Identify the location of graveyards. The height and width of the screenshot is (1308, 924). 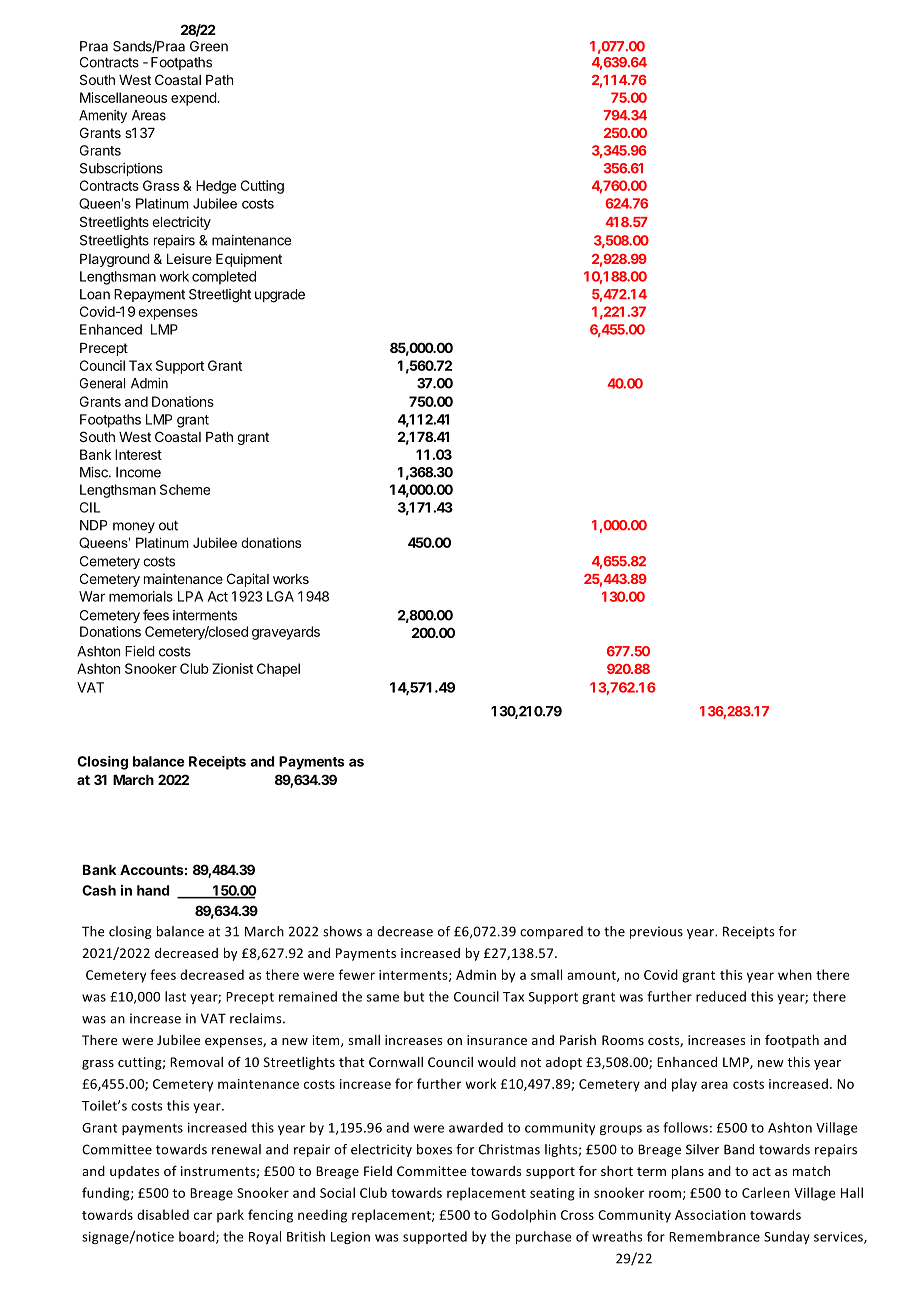
(286, 633).
